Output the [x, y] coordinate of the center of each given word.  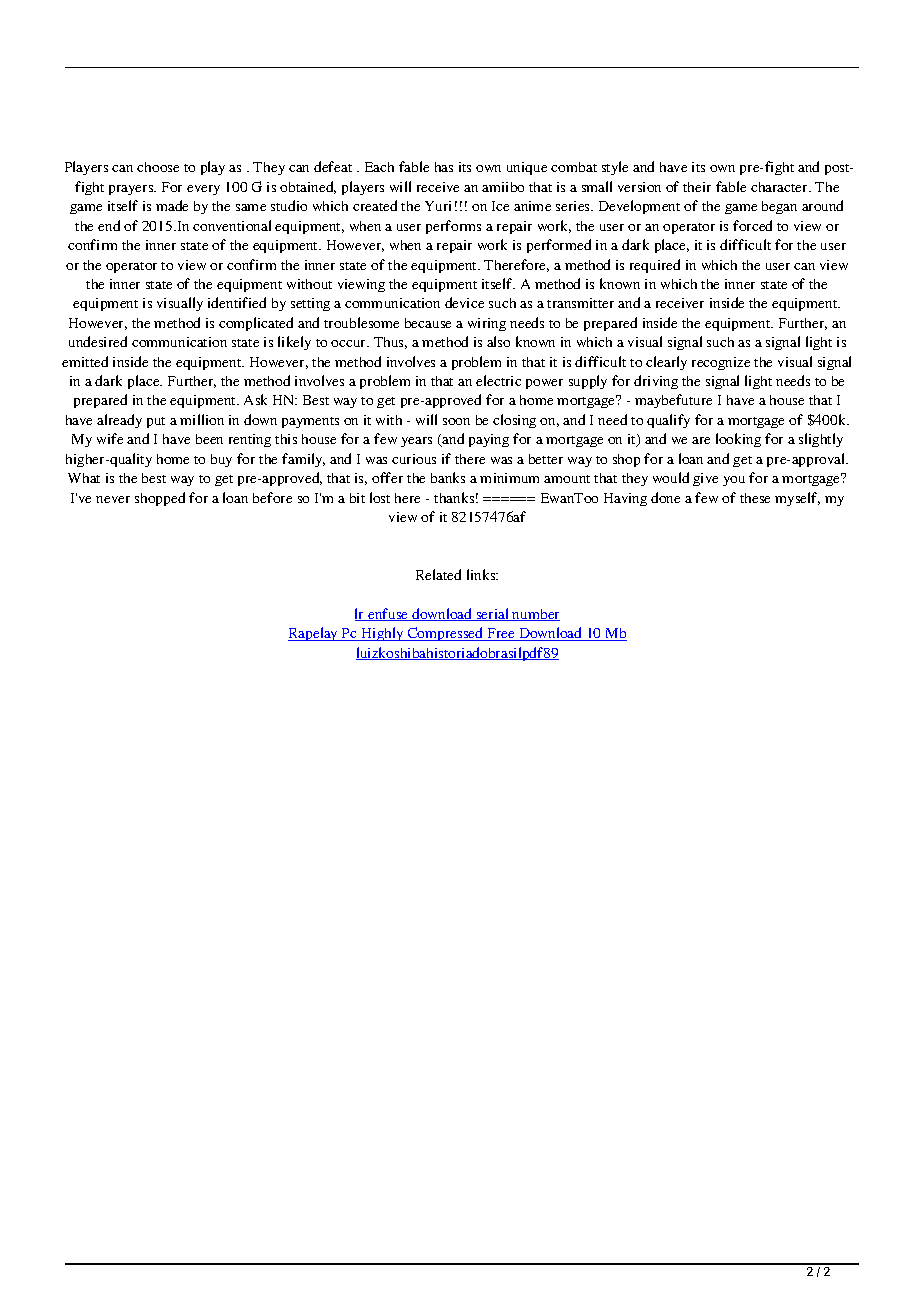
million [202, 419]
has [444, 167]
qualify [668, 421]
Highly [382, 634]
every [203, 190]
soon [456, 421]
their [697, 187]
